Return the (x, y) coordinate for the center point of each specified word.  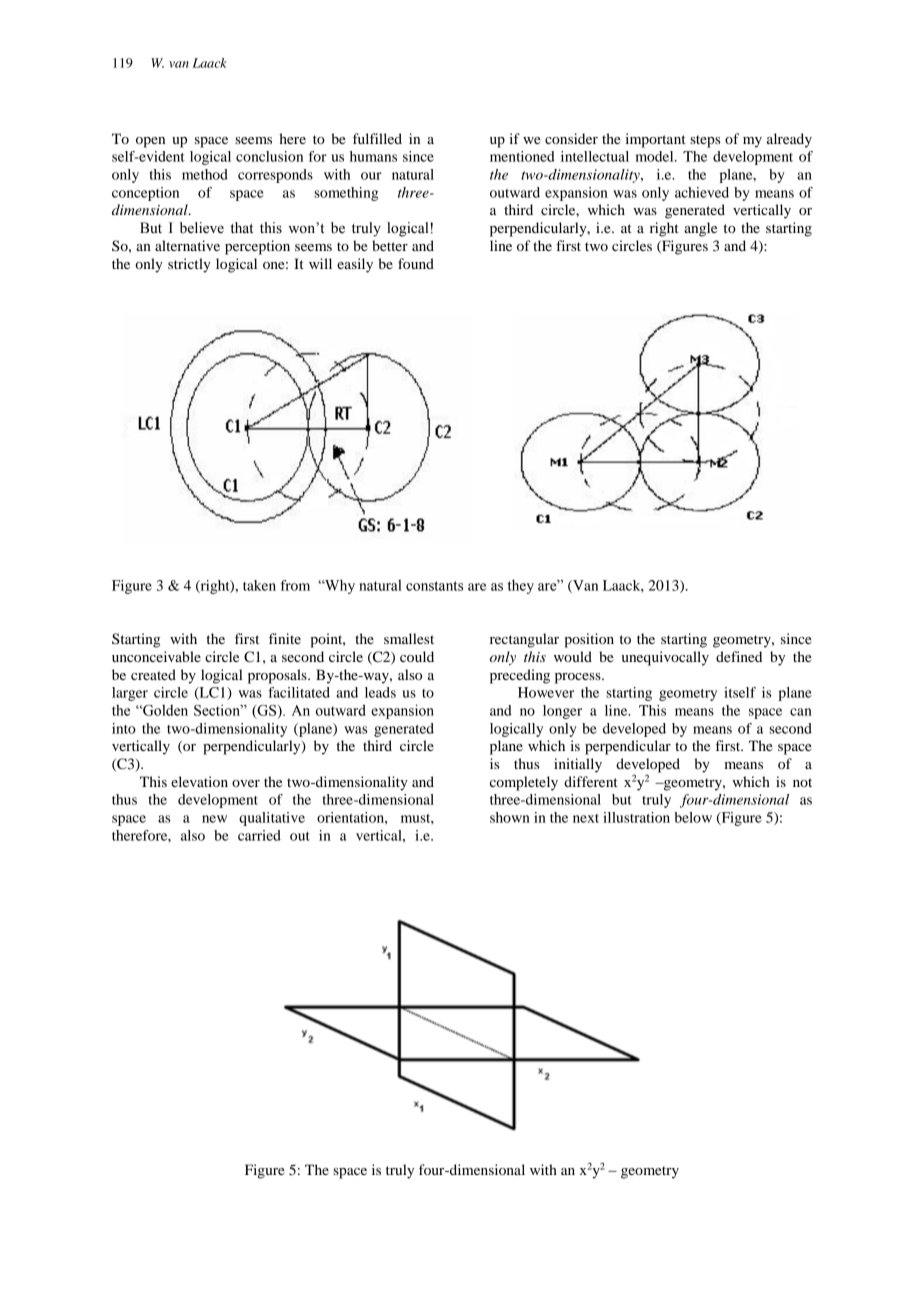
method (205, 174)
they (520, 586)
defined (739, 656)
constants (434, 586)
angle (700, 229)
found (416, 263)
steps (705, 141)
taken (259, 585)
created (153, 674)
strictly (189, 265)
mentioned (522, 156)
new (214, 819)
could (417, 656)
